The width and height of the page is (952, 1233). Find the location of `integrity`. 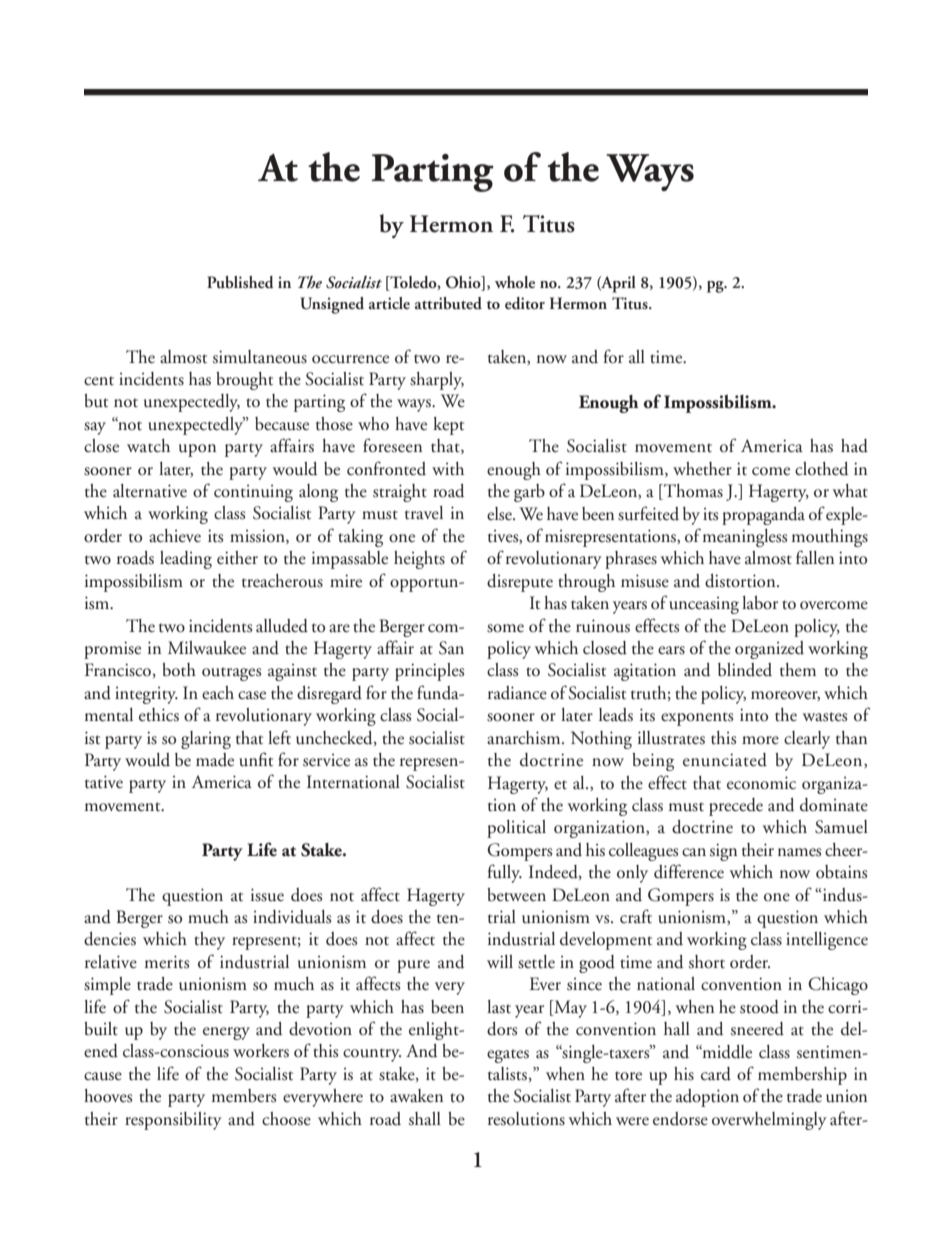

integrity is located at coordinates (146, 695).
